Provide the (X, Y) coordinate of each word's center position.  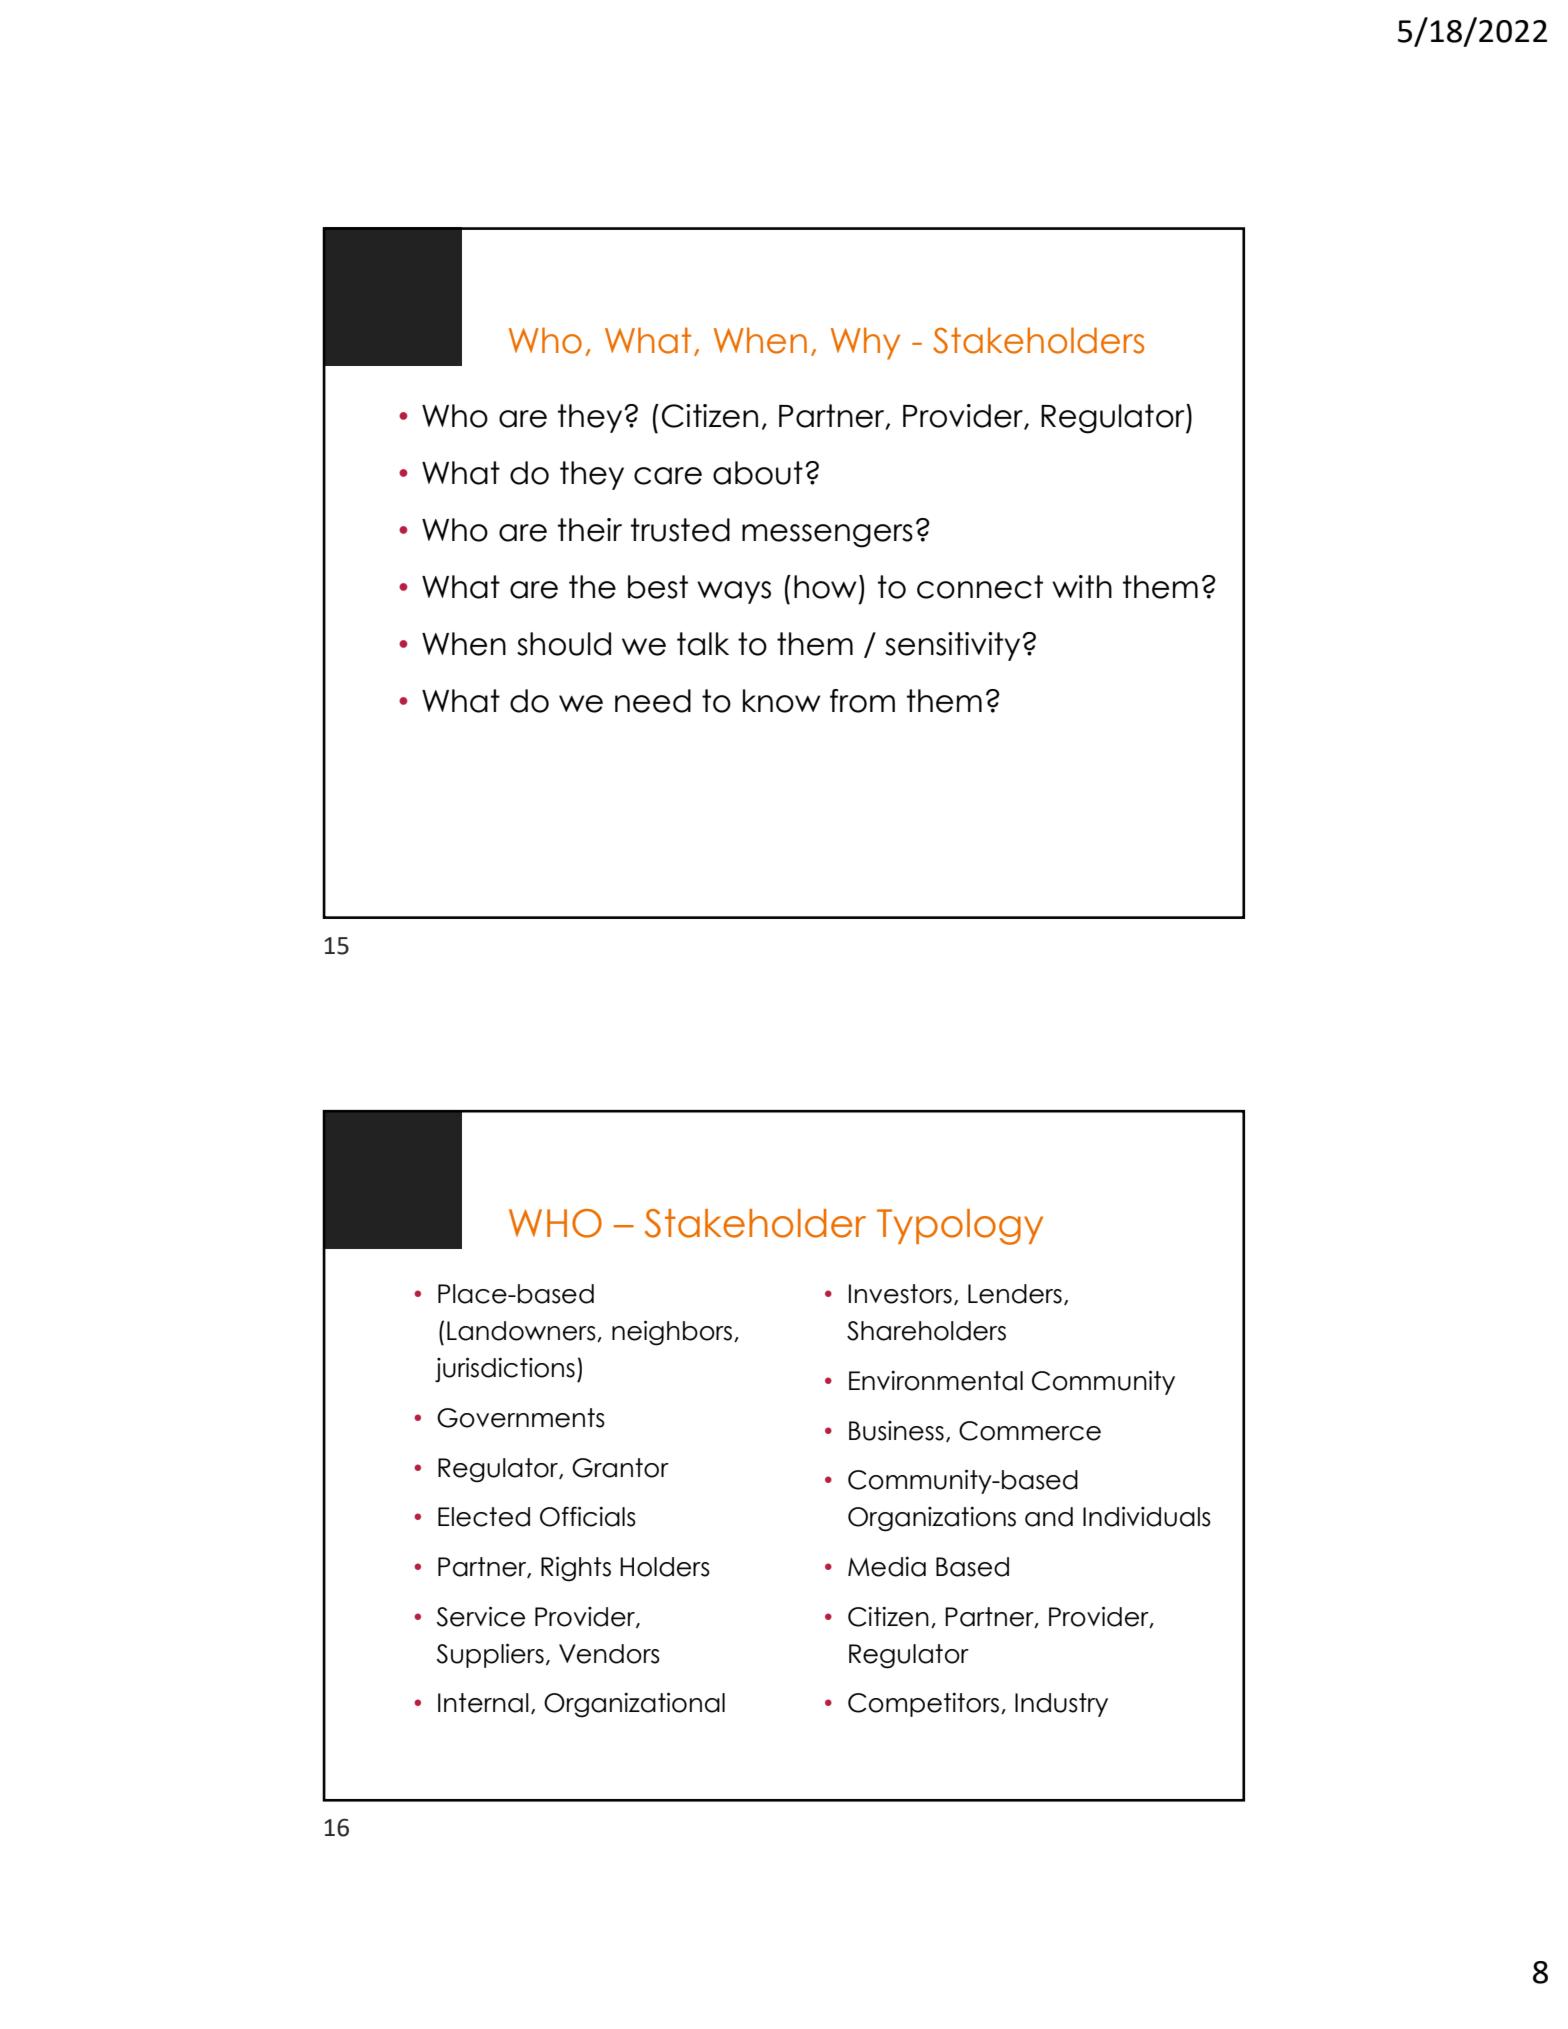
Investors (900, 1294)
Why (865, 343)
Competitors (923, 1705)
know (782, 701)
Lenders (1015, 1294)
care (668, 476)
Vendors (609, 1654)
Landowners (522, 1331)
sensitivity (954, 646)
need (653, 701)
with (1082, 586)
